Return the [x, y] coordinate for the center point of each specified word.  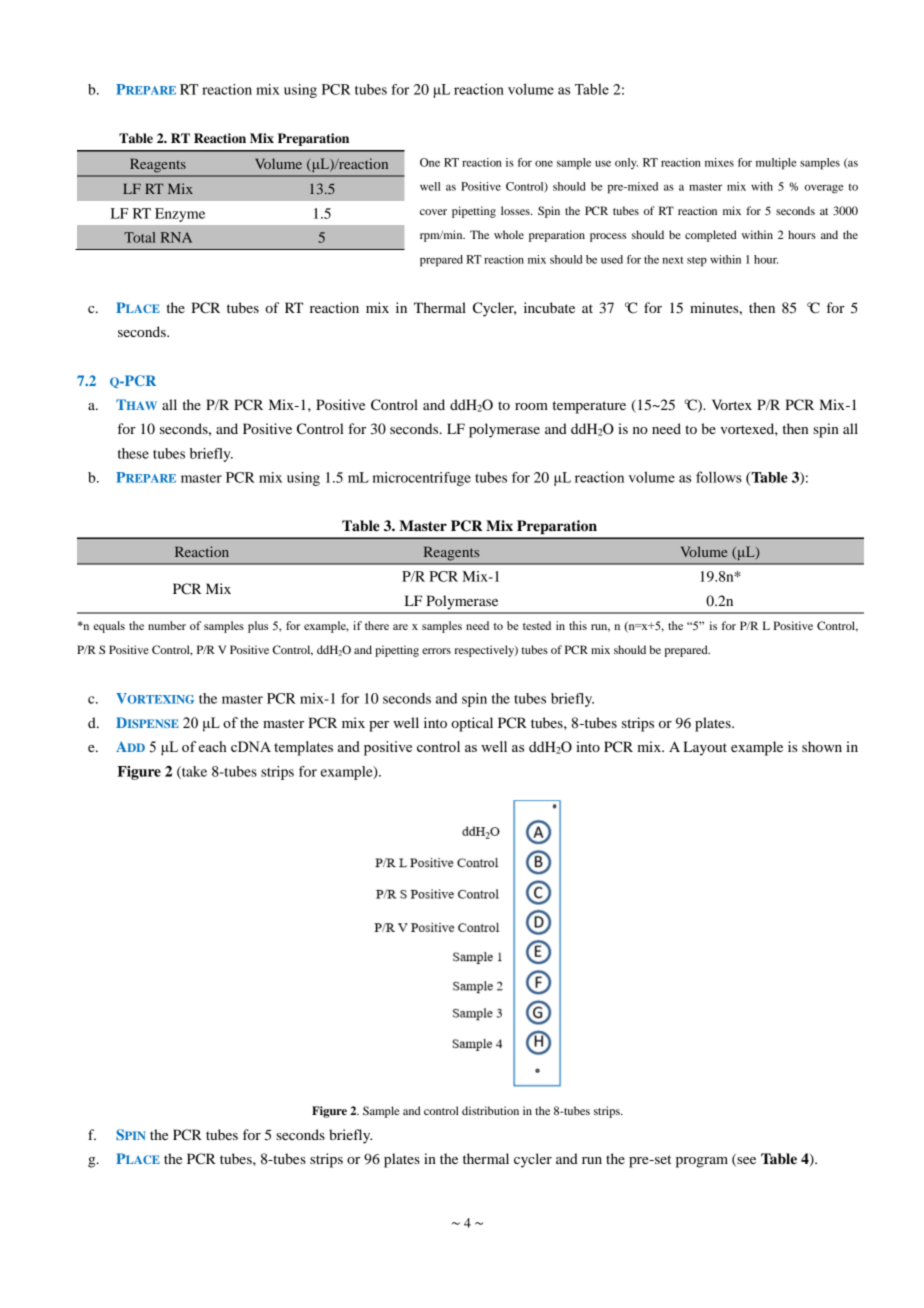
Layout [705, 748]
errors [436, 651]
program [702, 1162]
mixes [719, 162]
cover [433, 212]
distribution [490, 1110]
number [167, 625]
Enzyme [180, 215]
